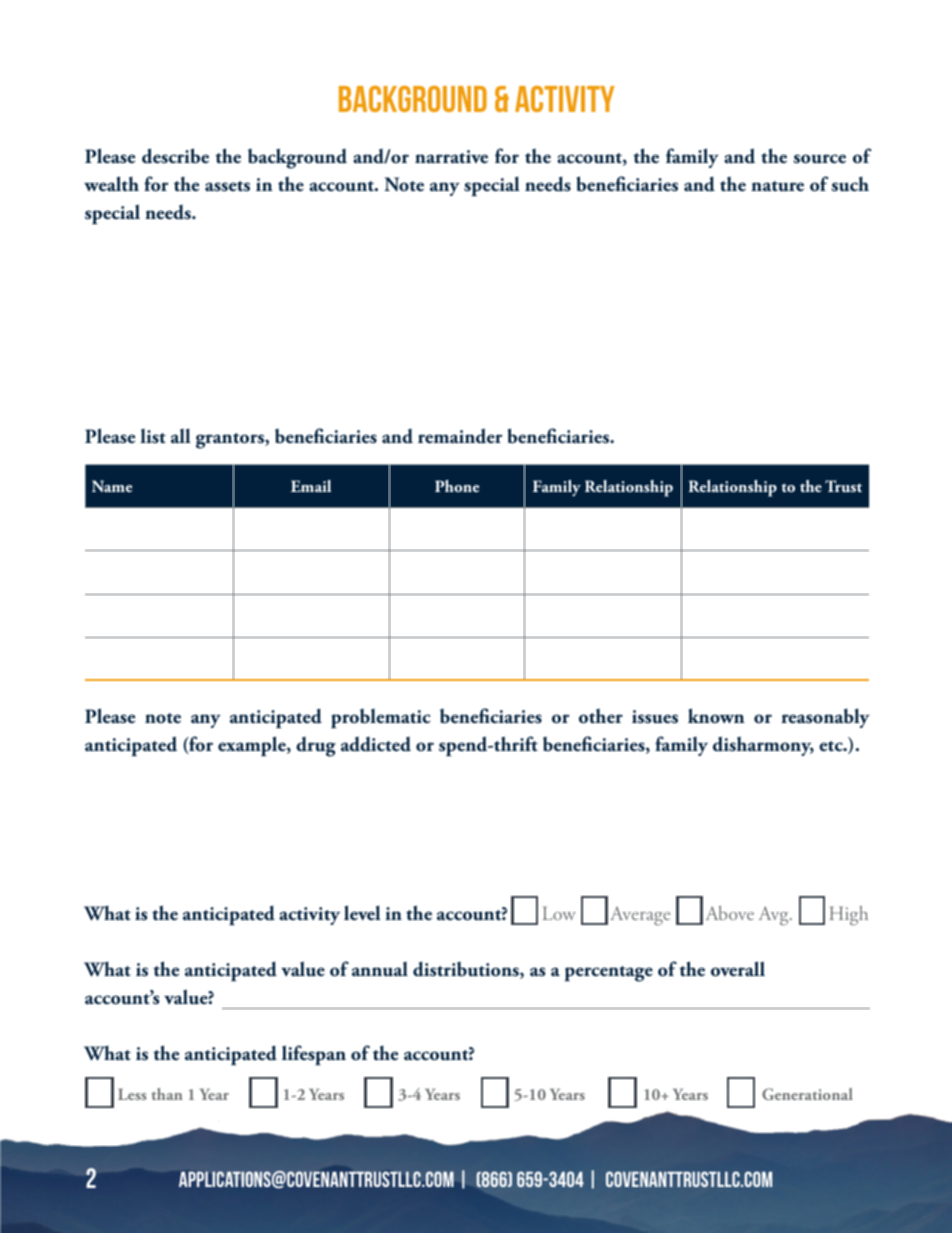 This image has height=1233, width=952. I want to click on problematic, so click(381, 718).
